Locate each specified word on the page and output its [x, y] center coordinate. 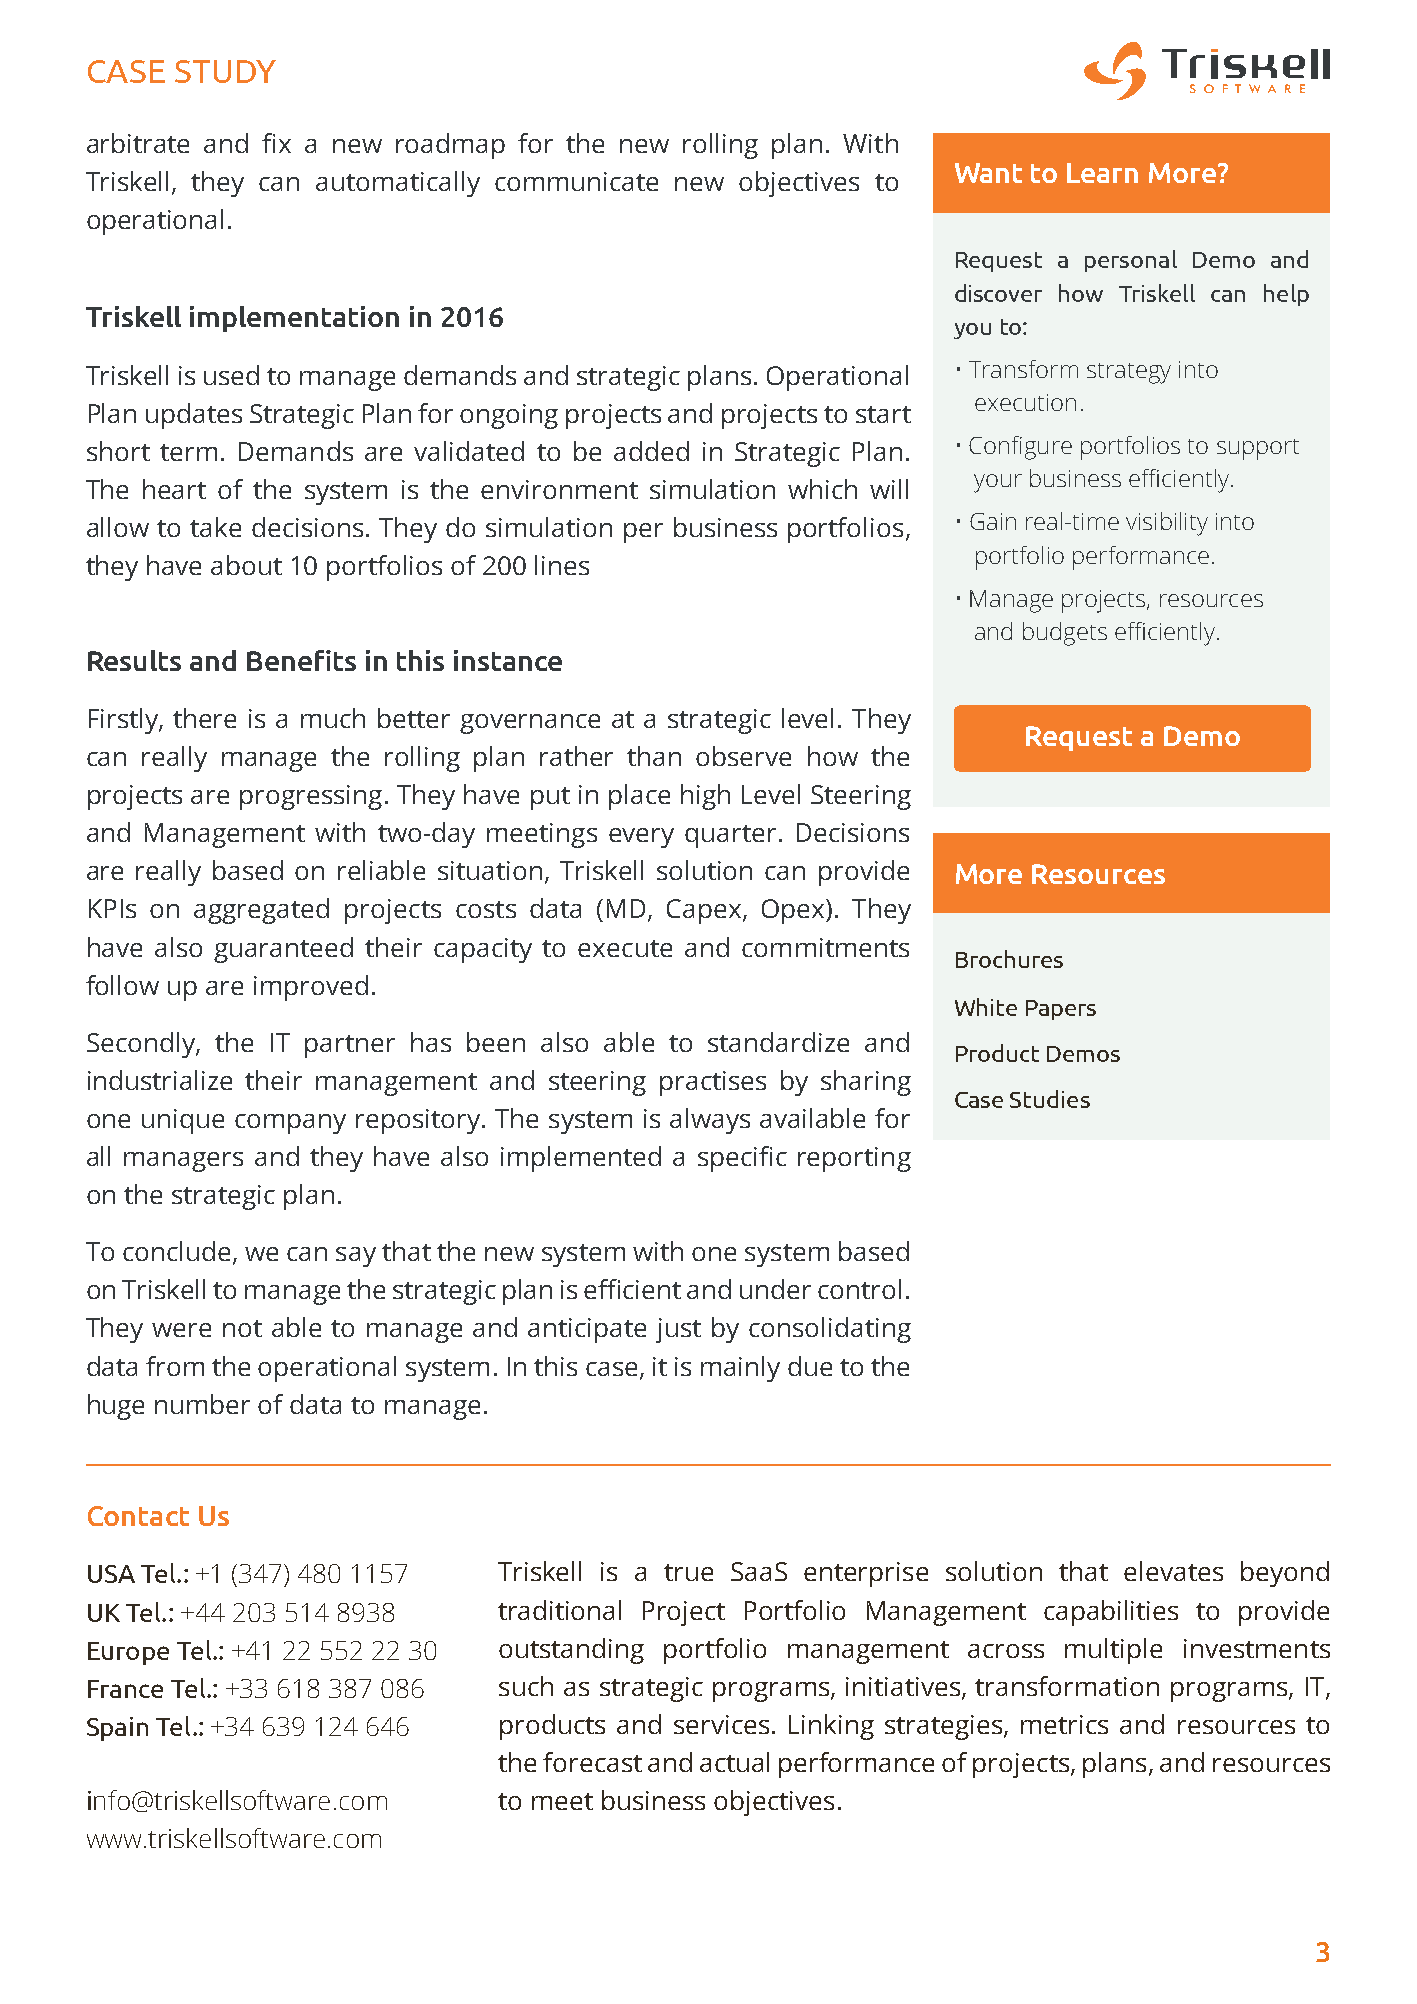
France [125, 1689]
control [859, 1289]
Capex [704, 911]
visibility [1167, 524]
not [242, 1328]
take [215, 527]
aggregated [261, 911]
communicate [576, 181]
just [678, 1330]
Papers [1061, 1010]
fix [276, 143]
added [651, 451]
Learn [1102, 173]
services [721, 1724]
